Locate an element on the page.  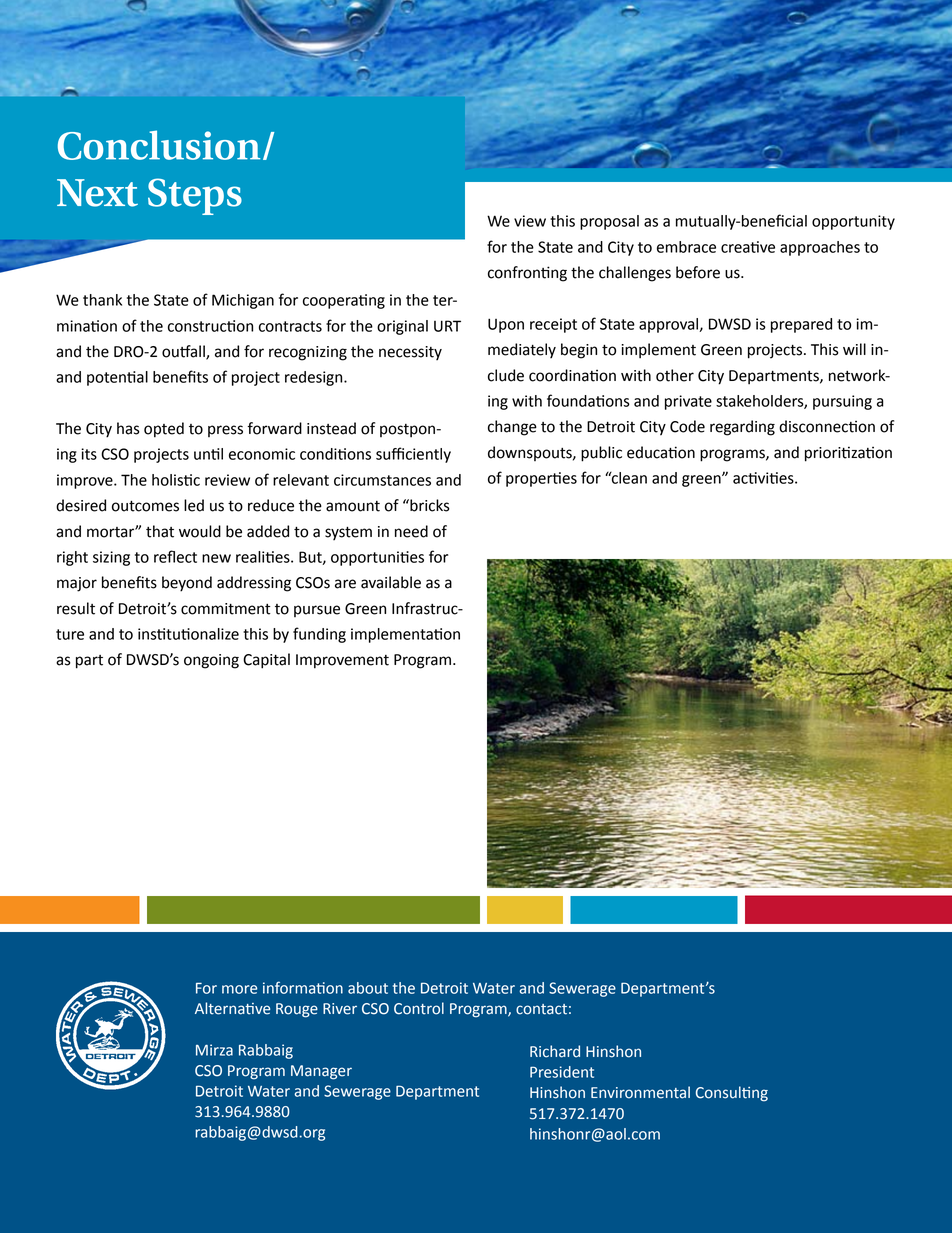
more is located at coordinates (239, 989).
